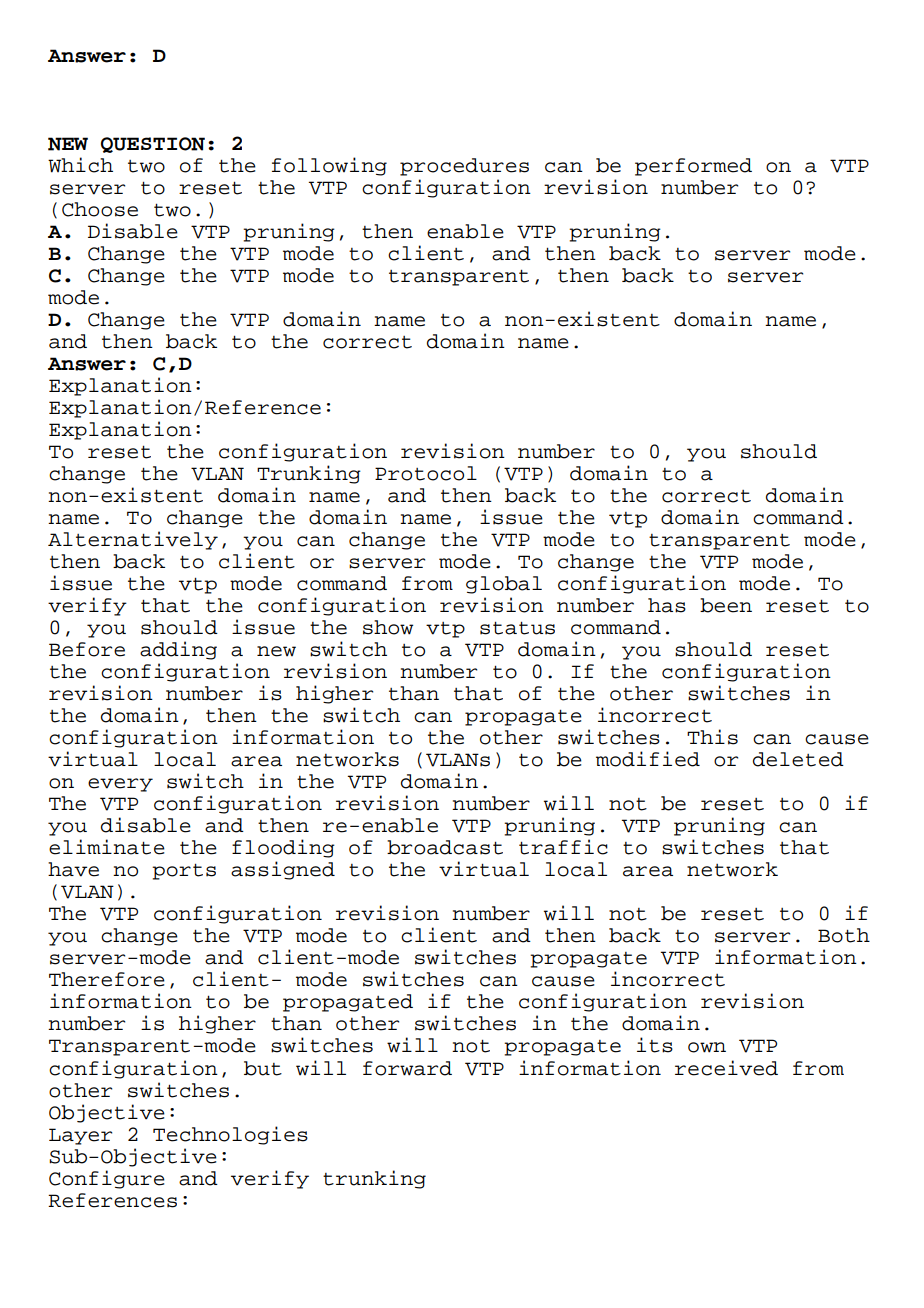 The width and height of the screenshot is (924, 1308). What do you see at coordinates (464, 167) in the screenshot?
I see `procedures` at bounding box center [464, 167].
